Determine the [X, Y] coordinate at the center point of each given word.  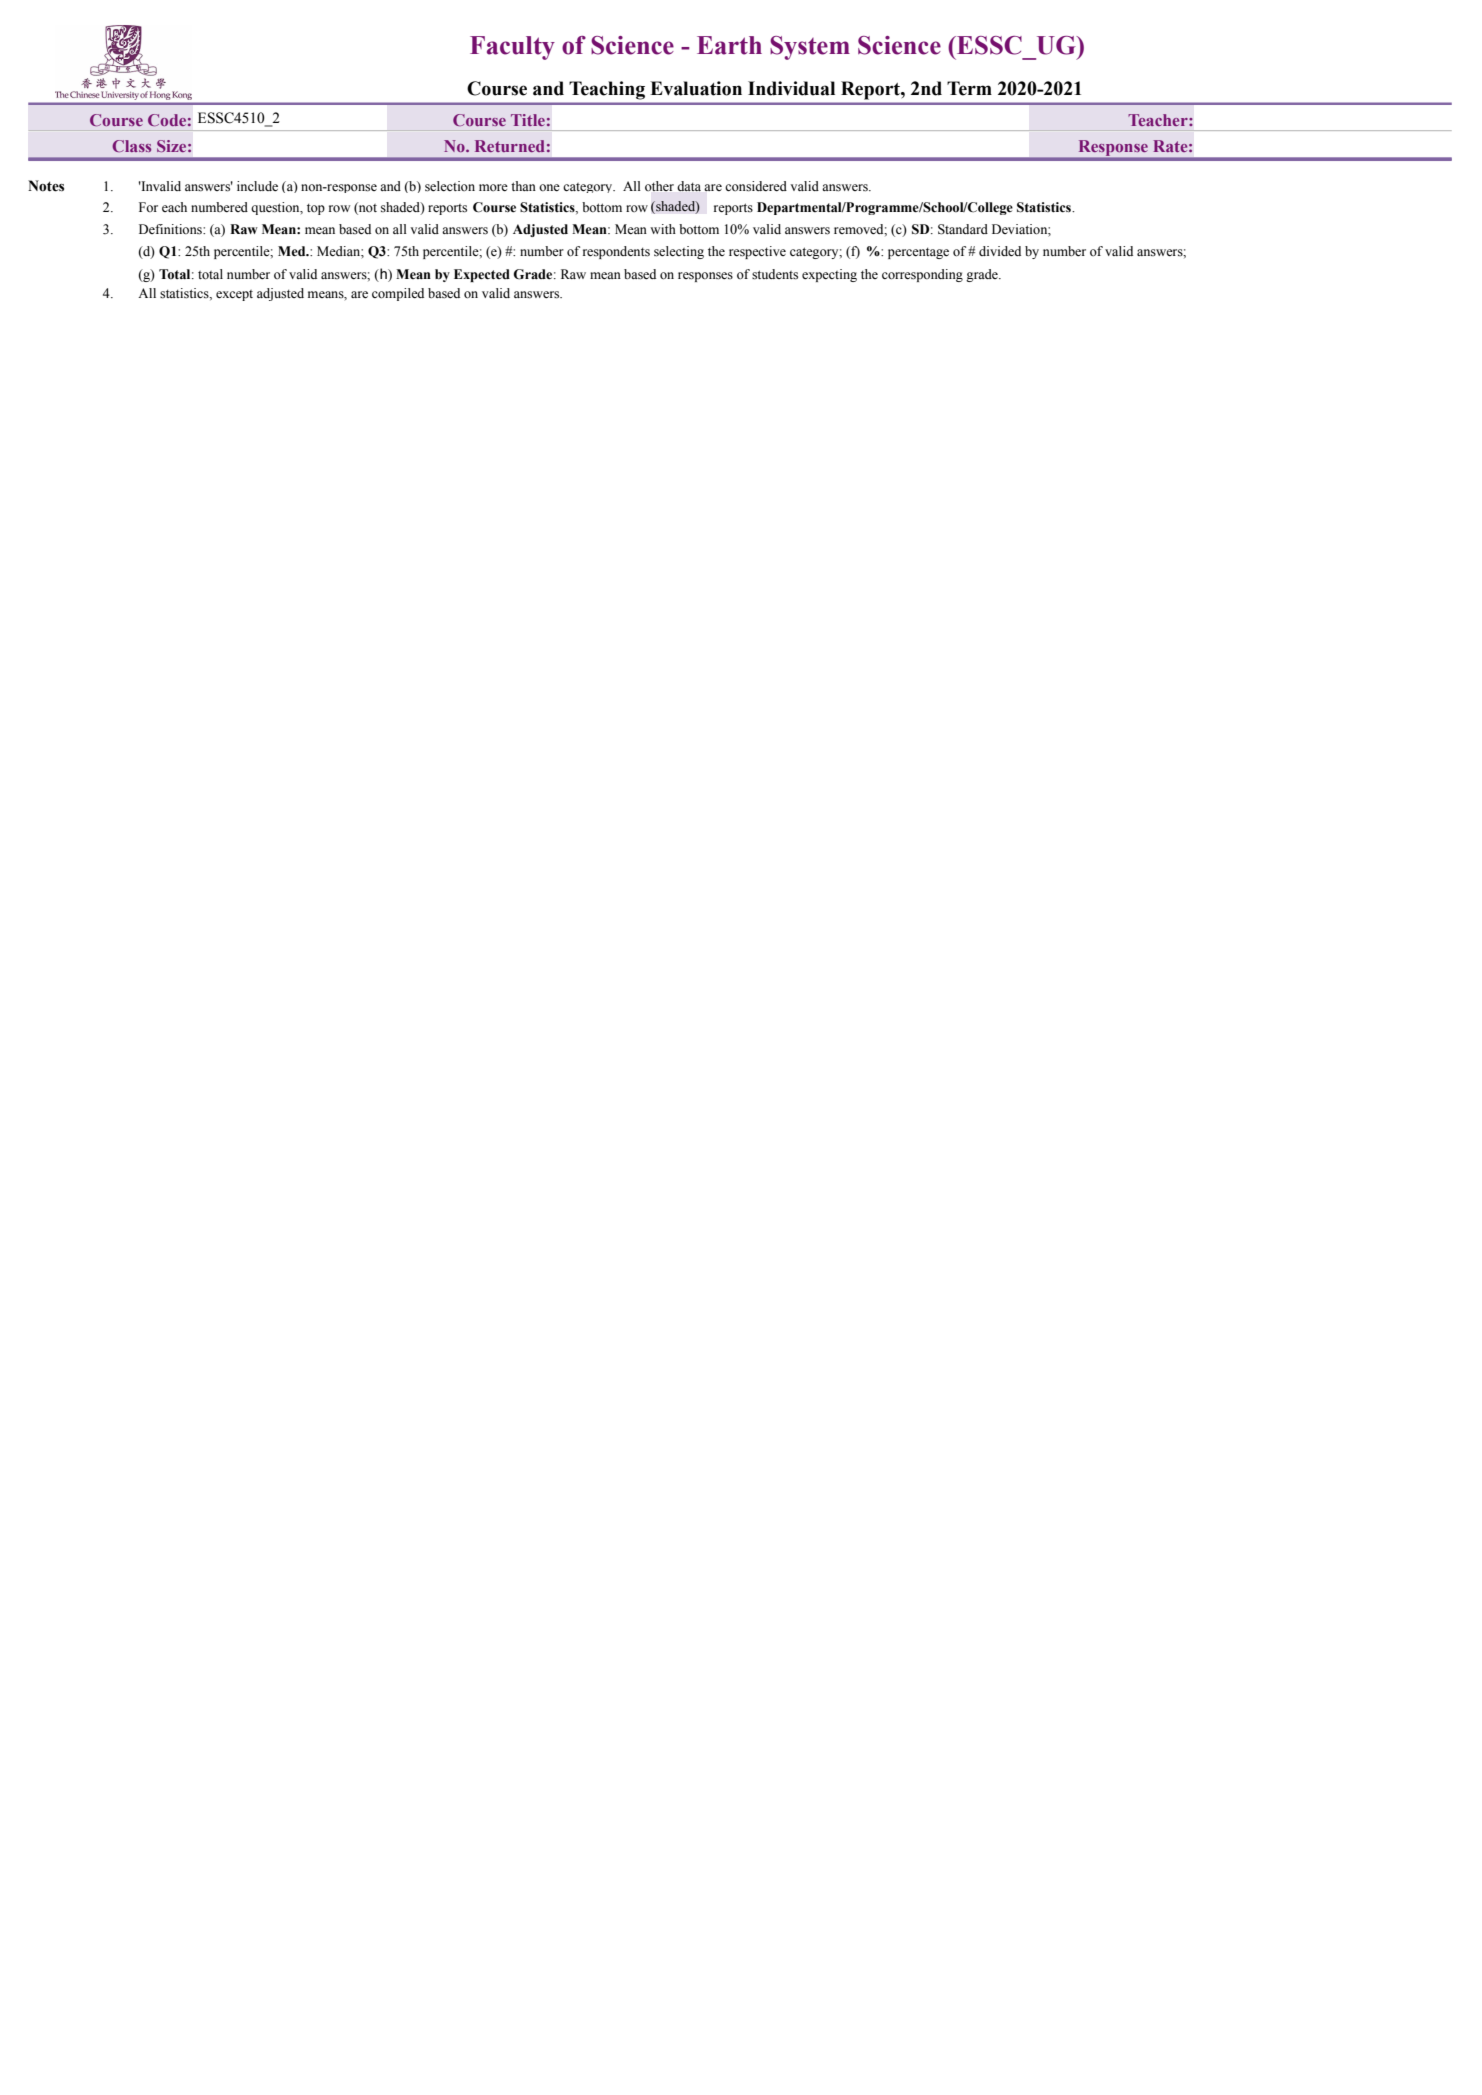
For [148, 207]
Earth [729, 45]
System [810, 48]
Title [528, 120]
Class [131, 146]
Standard [963, 229]
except [234, 295]
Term [969, 88]
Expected [482, 275]
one [549, 187]
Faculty [512, 48]
